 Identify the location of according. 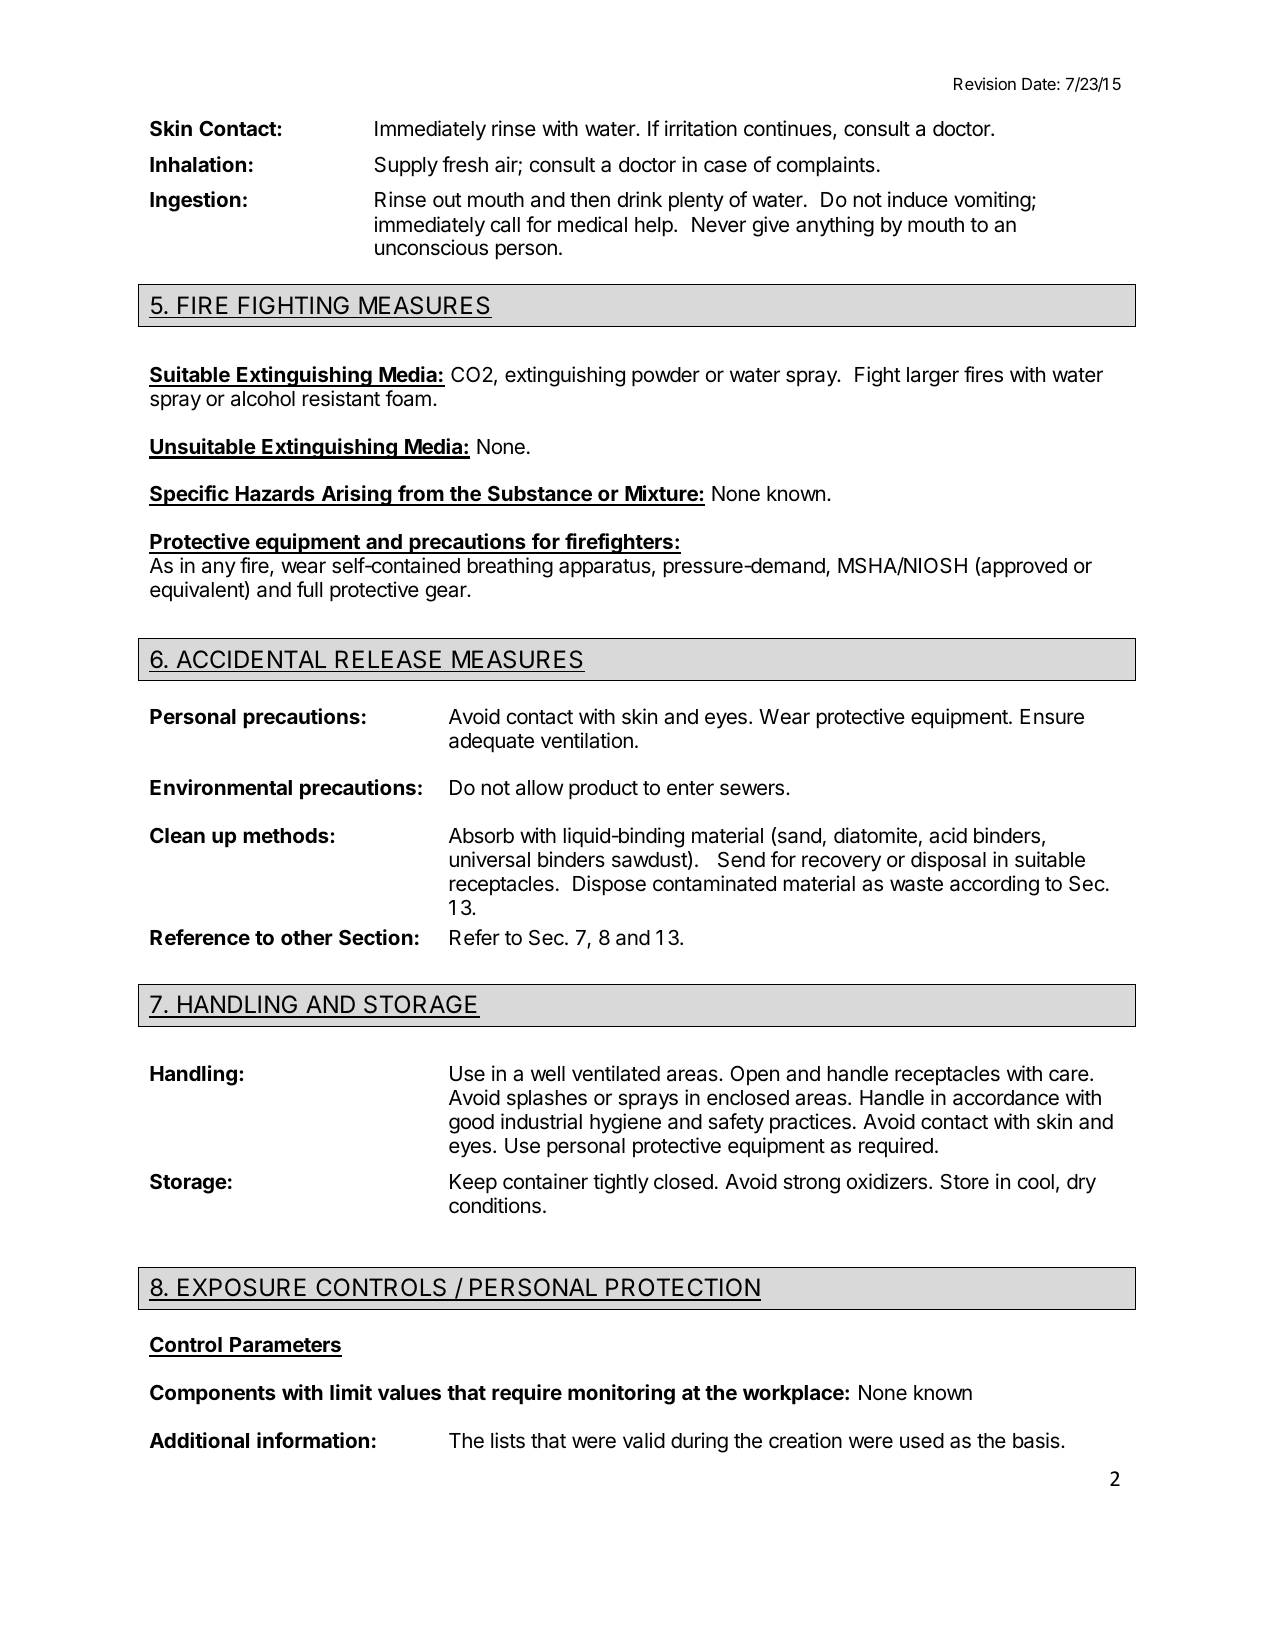
(994, 885).
